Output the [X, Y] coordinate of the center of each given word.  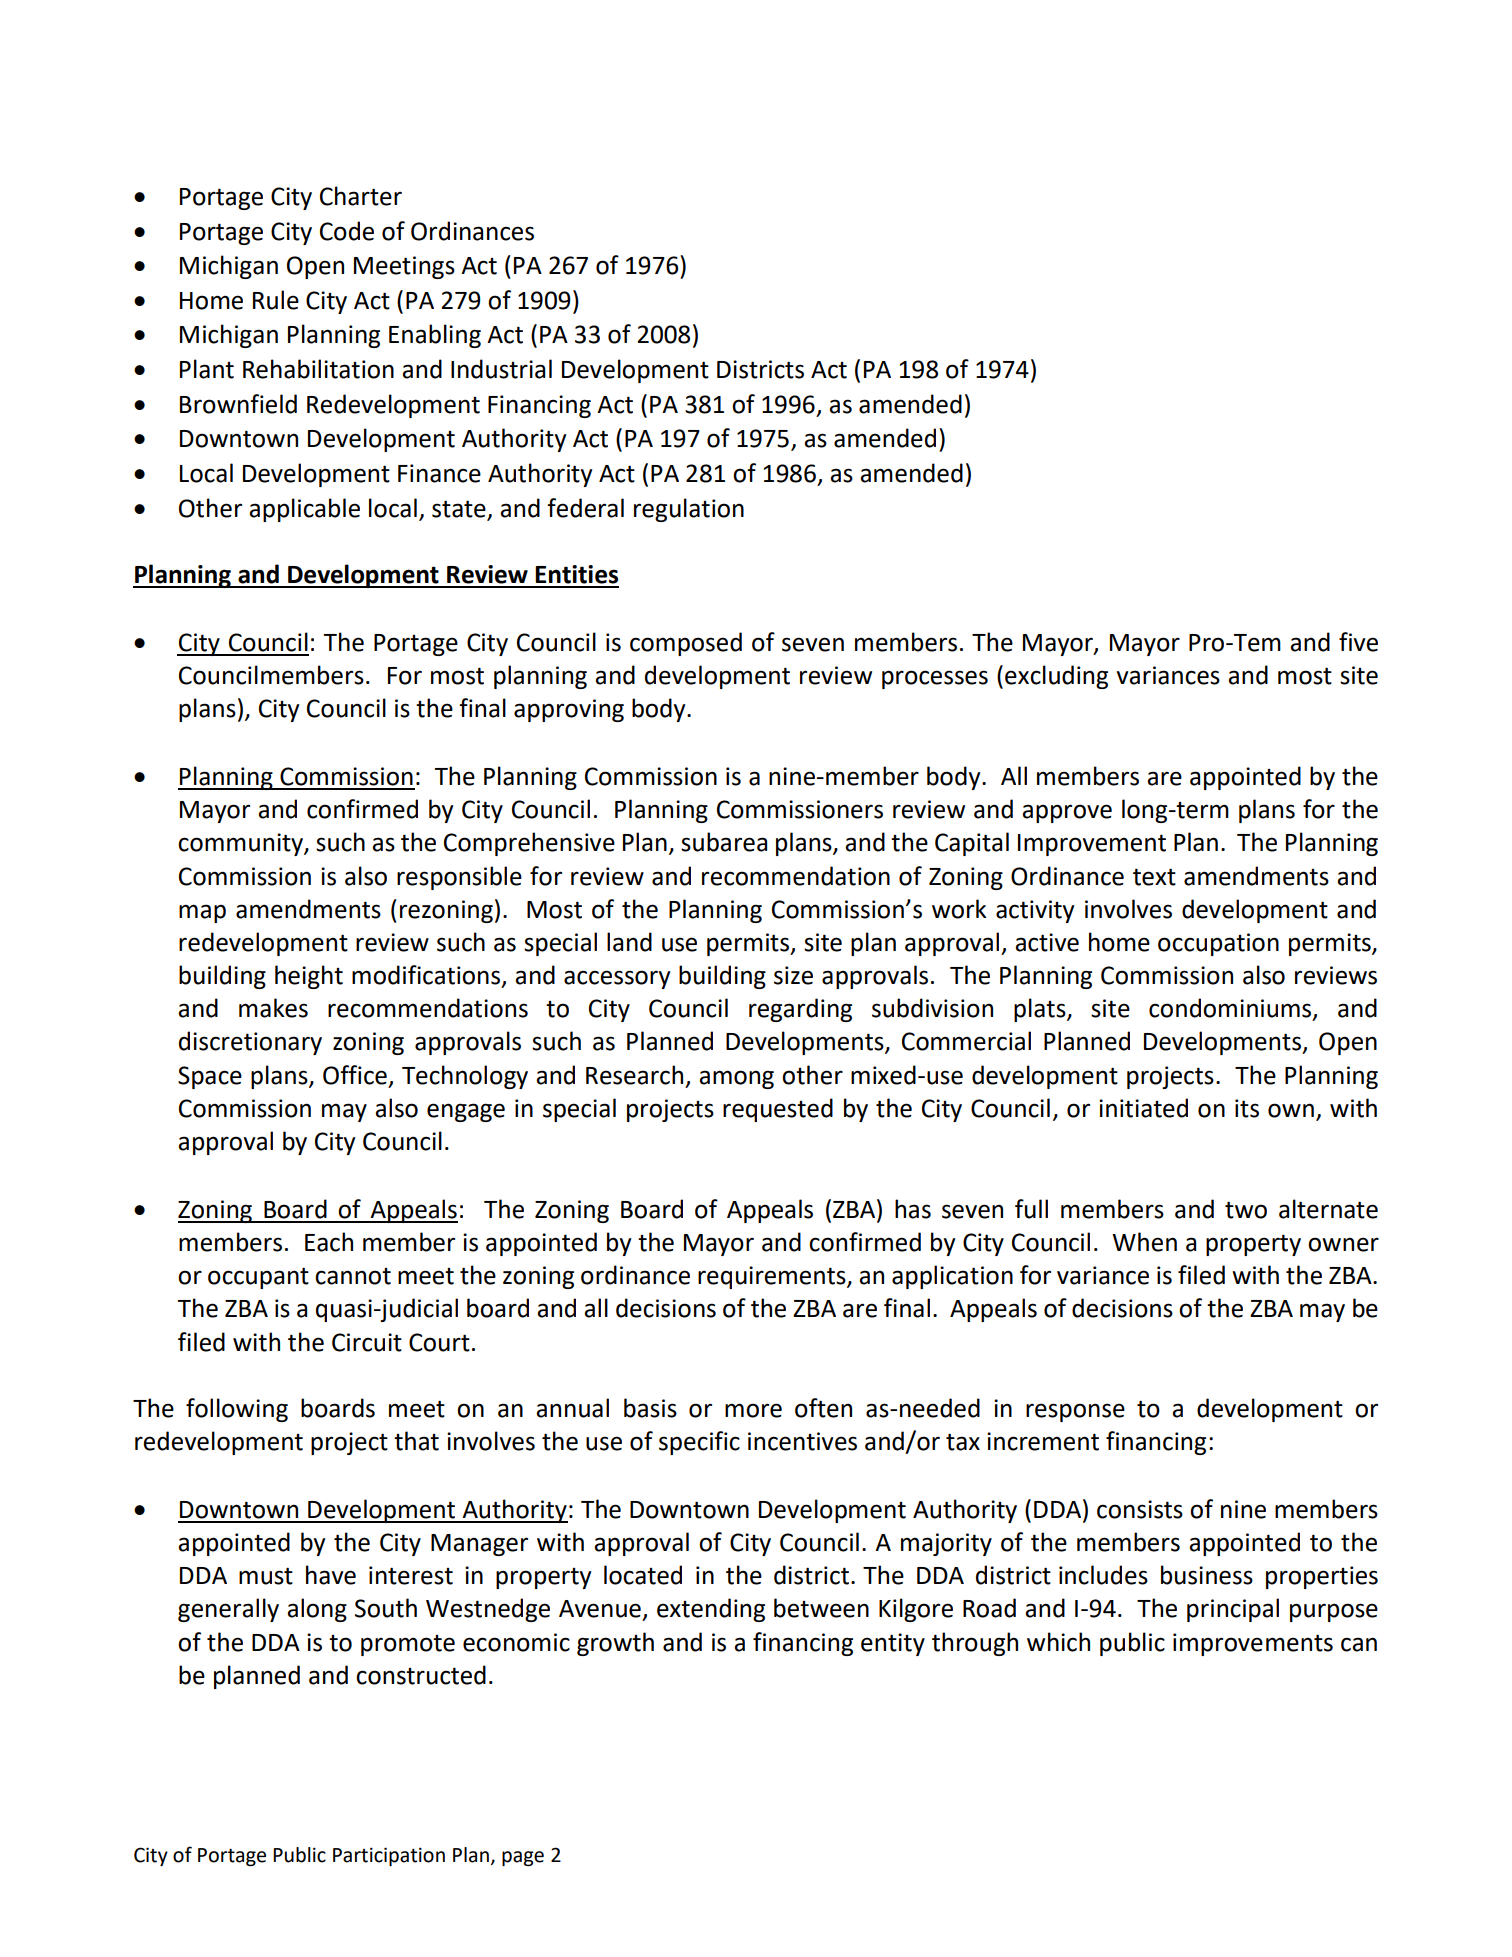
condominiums [1231, 1009]
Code [347, 231]
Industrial [501, 369]
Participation [389, 1856]
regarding [800, 1010]
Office [355, 1075]
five [1358, 642]
